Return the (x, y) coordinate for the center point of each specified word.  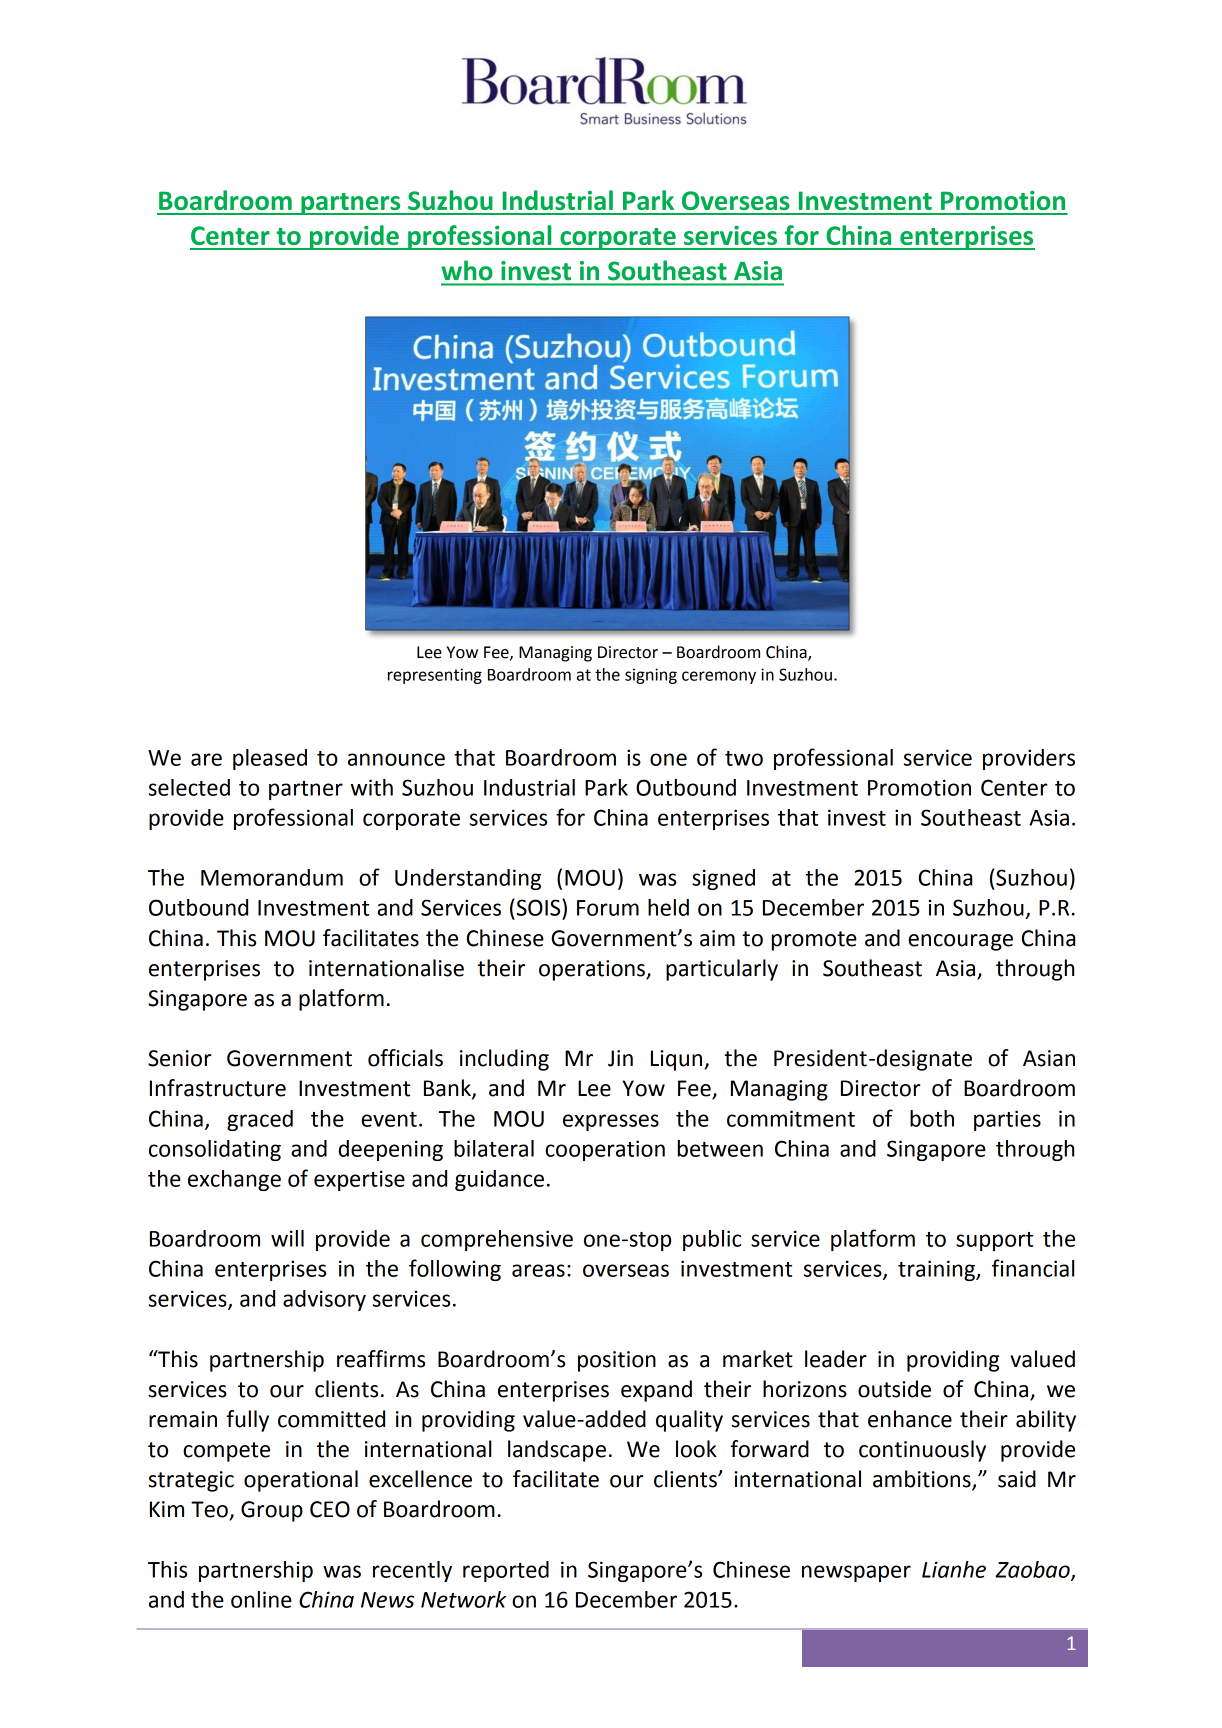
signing (651, 676)
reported (506, 1571)
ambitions (923, 1480)
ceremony (719, 677)
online (261, 1599)
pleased (270, 759)
